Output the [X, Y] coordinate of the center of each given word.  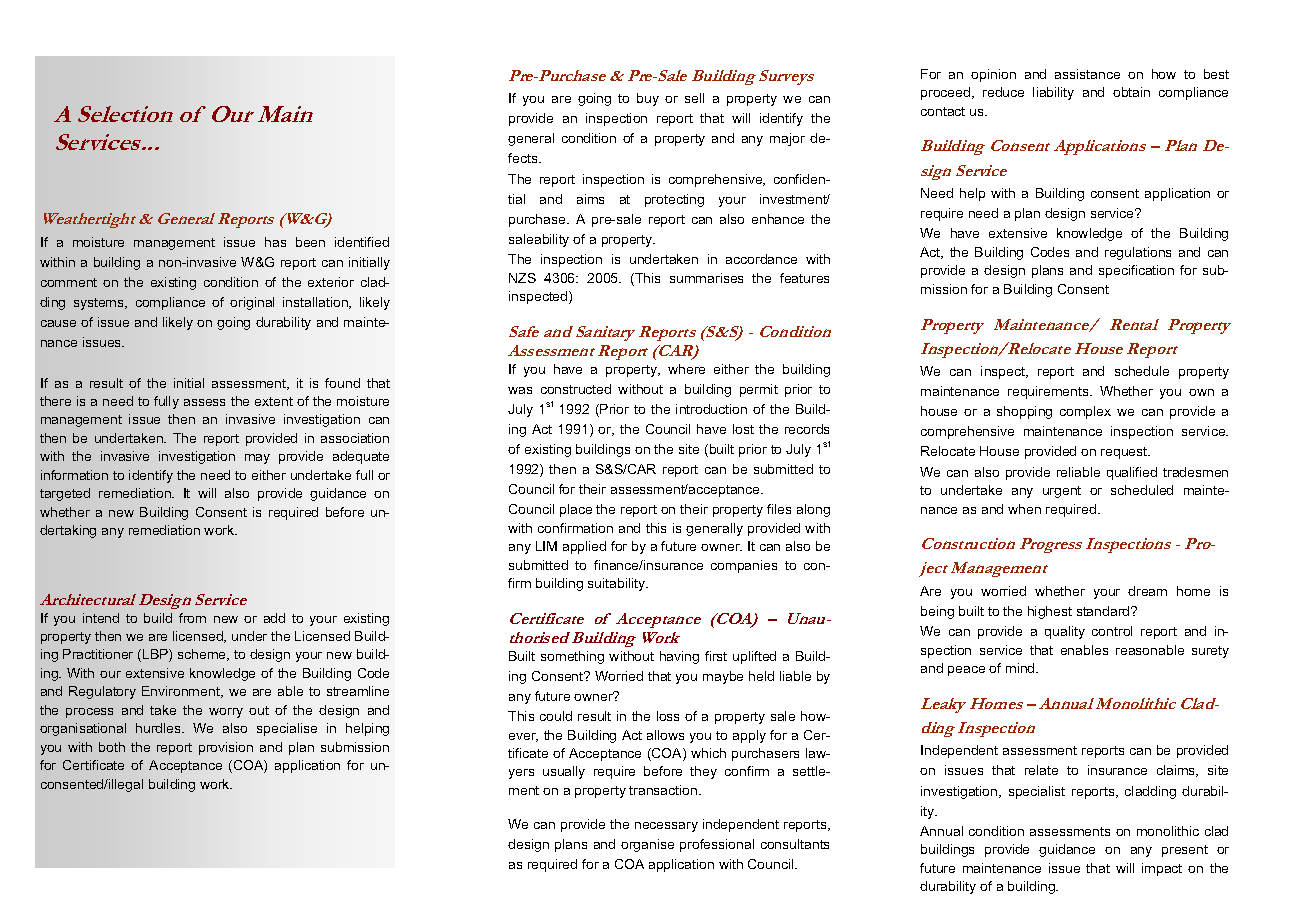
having [679, 657]
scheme [203, 655]
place [576, 510]
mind [1021, 668]
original [252, 303]
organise [647, 845]
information [74, 475]
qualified [1132, 473]
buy [648, 99]
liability [1053, 93]
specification [1136, 271]
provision [226, 748]
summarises [706, 278]
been [310, 242]
